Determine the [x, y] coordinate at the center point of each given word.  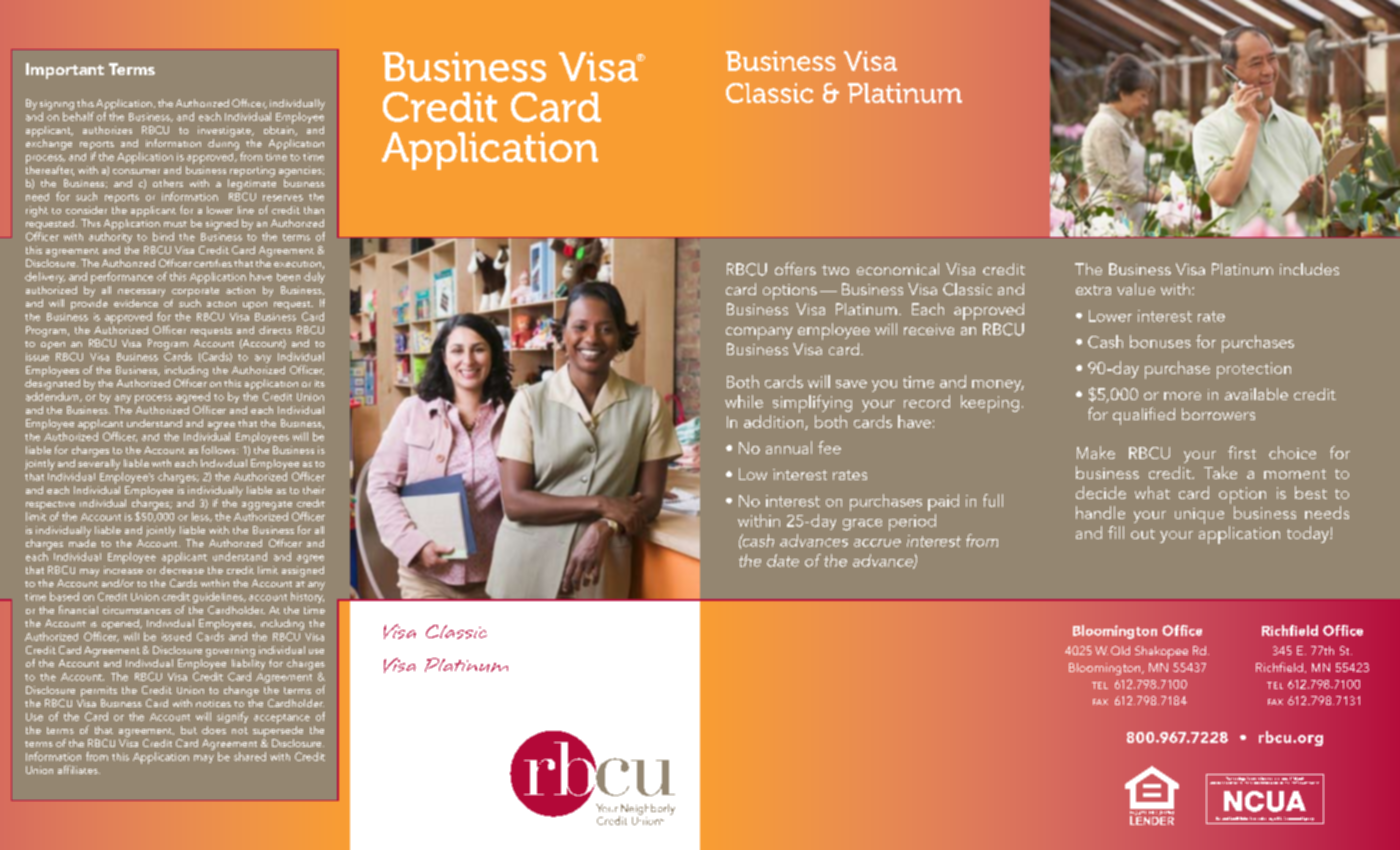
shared [250, 756]
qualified [1144, 416]
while [744, 401]
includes [1309, 269]
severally [99, 463]
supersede [278, 731]
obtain [280, 129]
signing [57, 105]
